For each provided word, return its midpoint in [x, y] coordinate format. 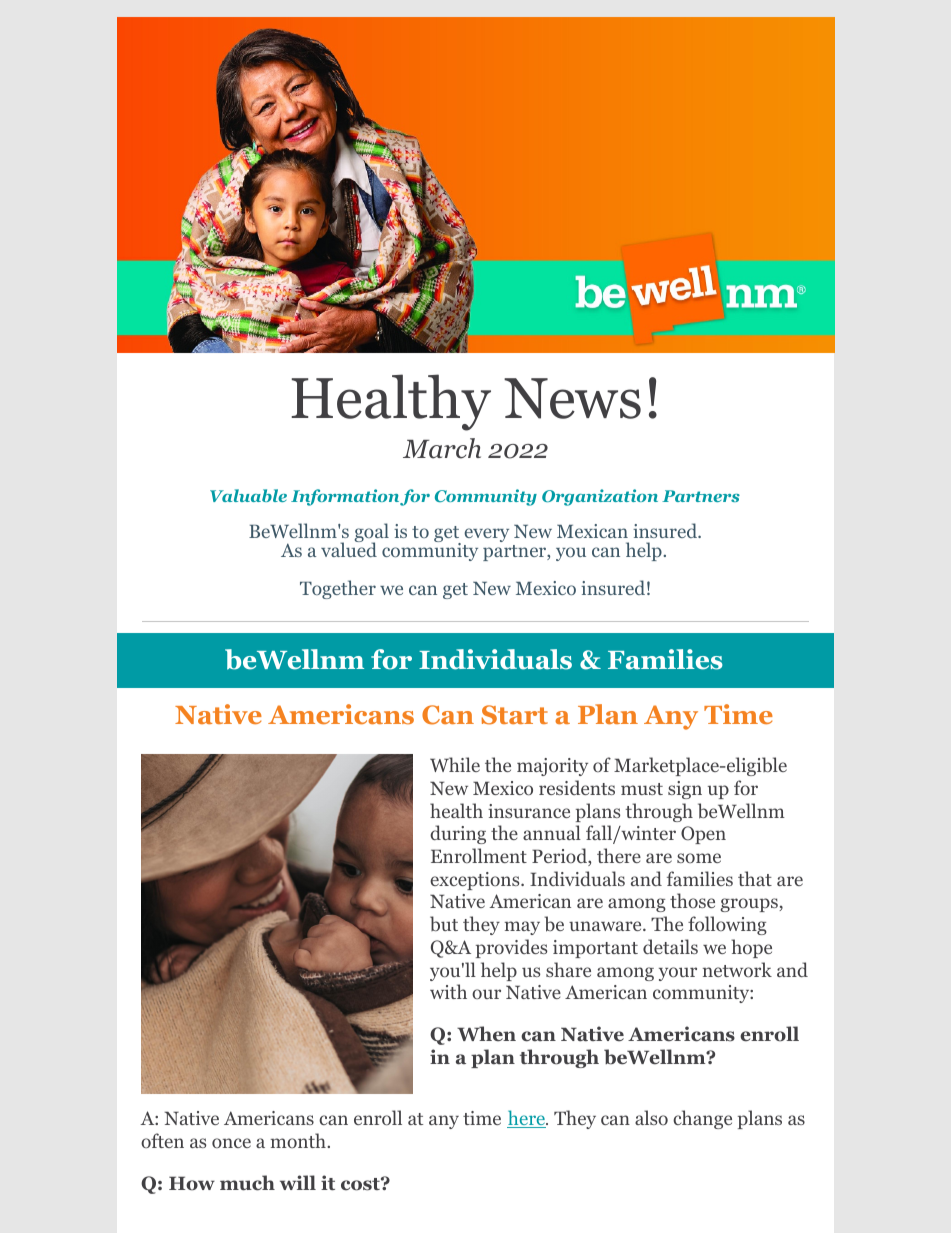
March [442, 448]
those [692, 900]
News [572, 398]
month [299, 1140]
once [231, 1143]
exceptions [476, 881]
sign [685, 790]
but [444, 923]
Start [515, 715]
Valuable [248, 495]
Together [338, 589]
